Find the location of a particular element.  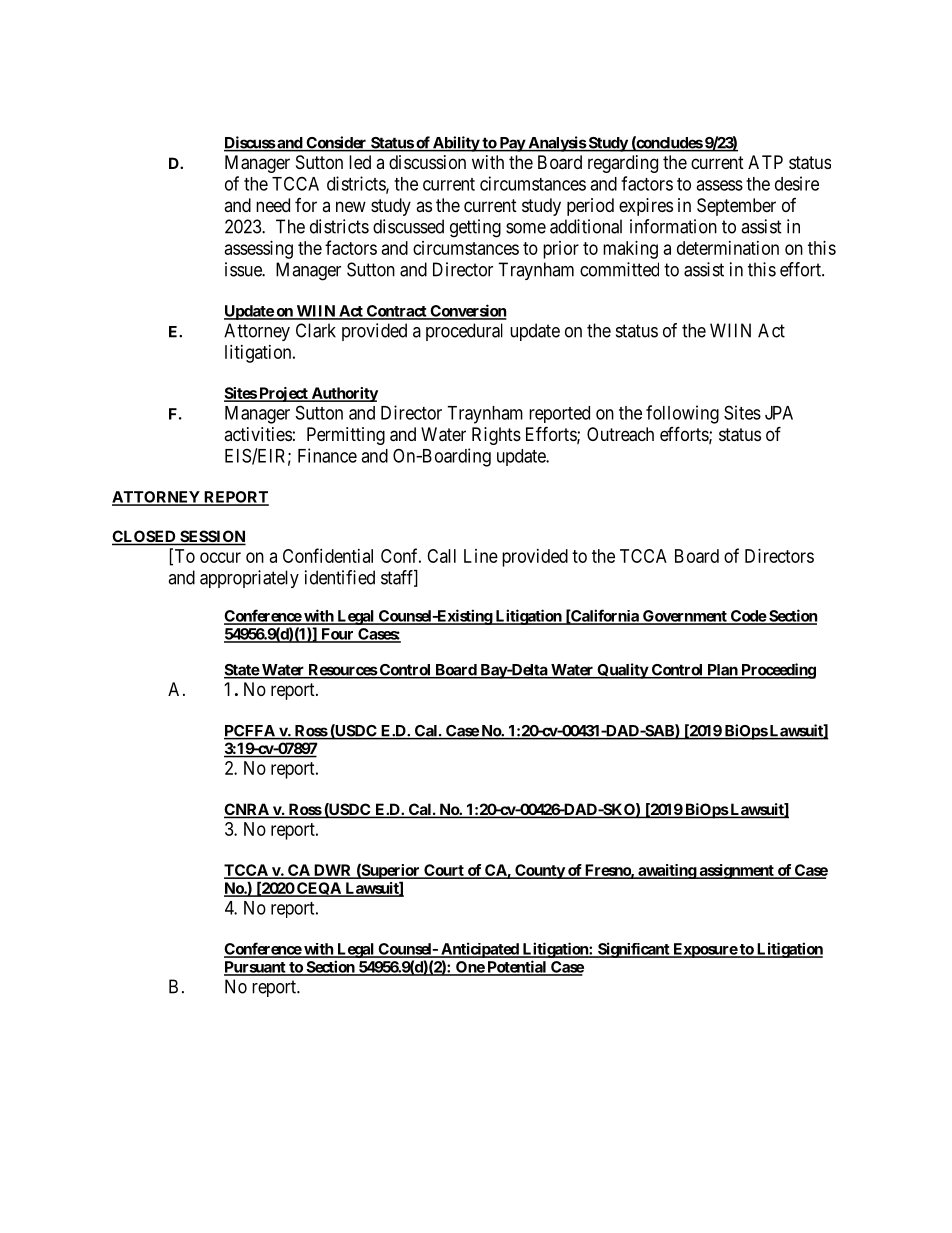

appropriately is located at coordinates (249, 579).
